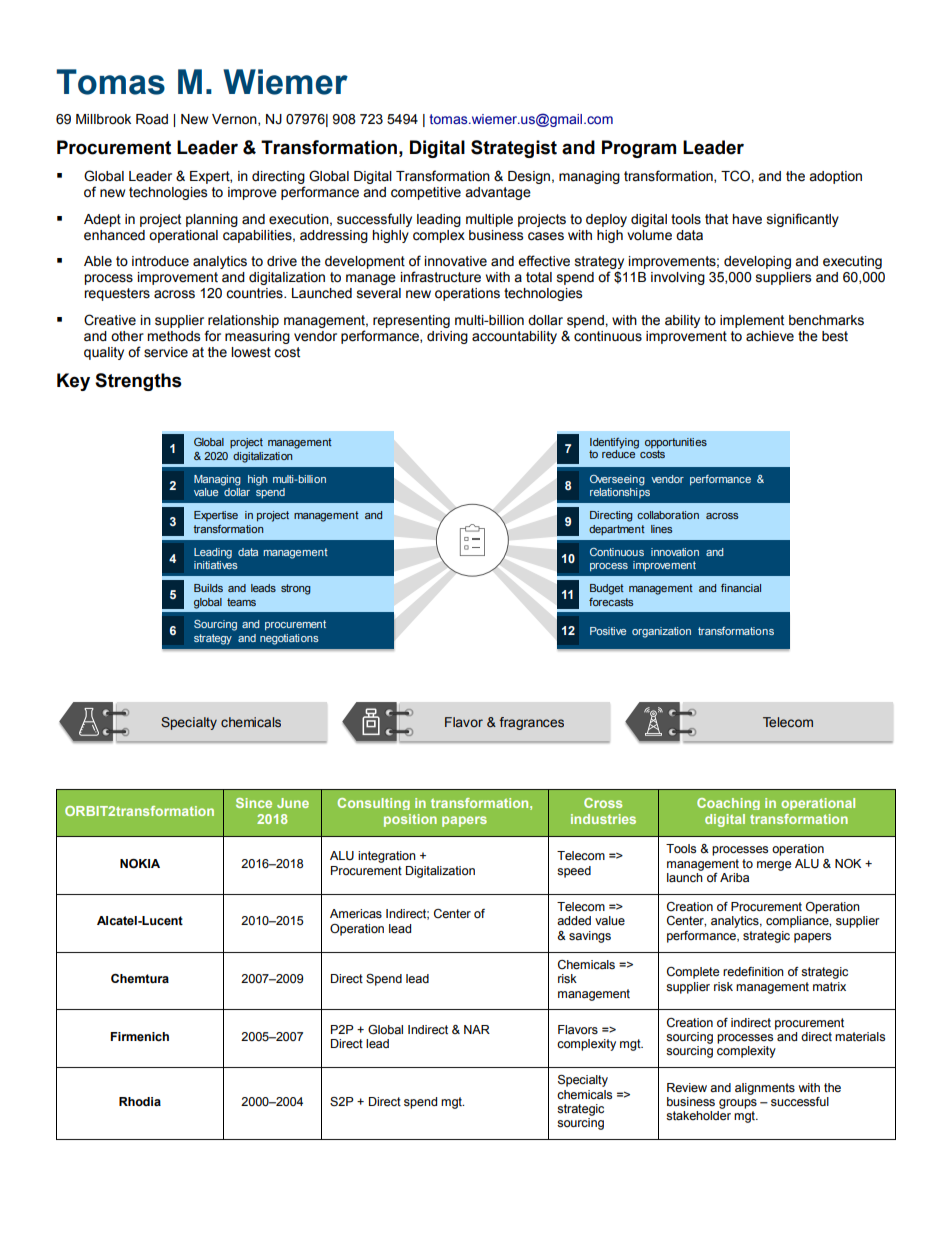 The image size is (952, 1233). Describe the element at coordinates (514, 149) in the image. I see `Strategist` at that location.
